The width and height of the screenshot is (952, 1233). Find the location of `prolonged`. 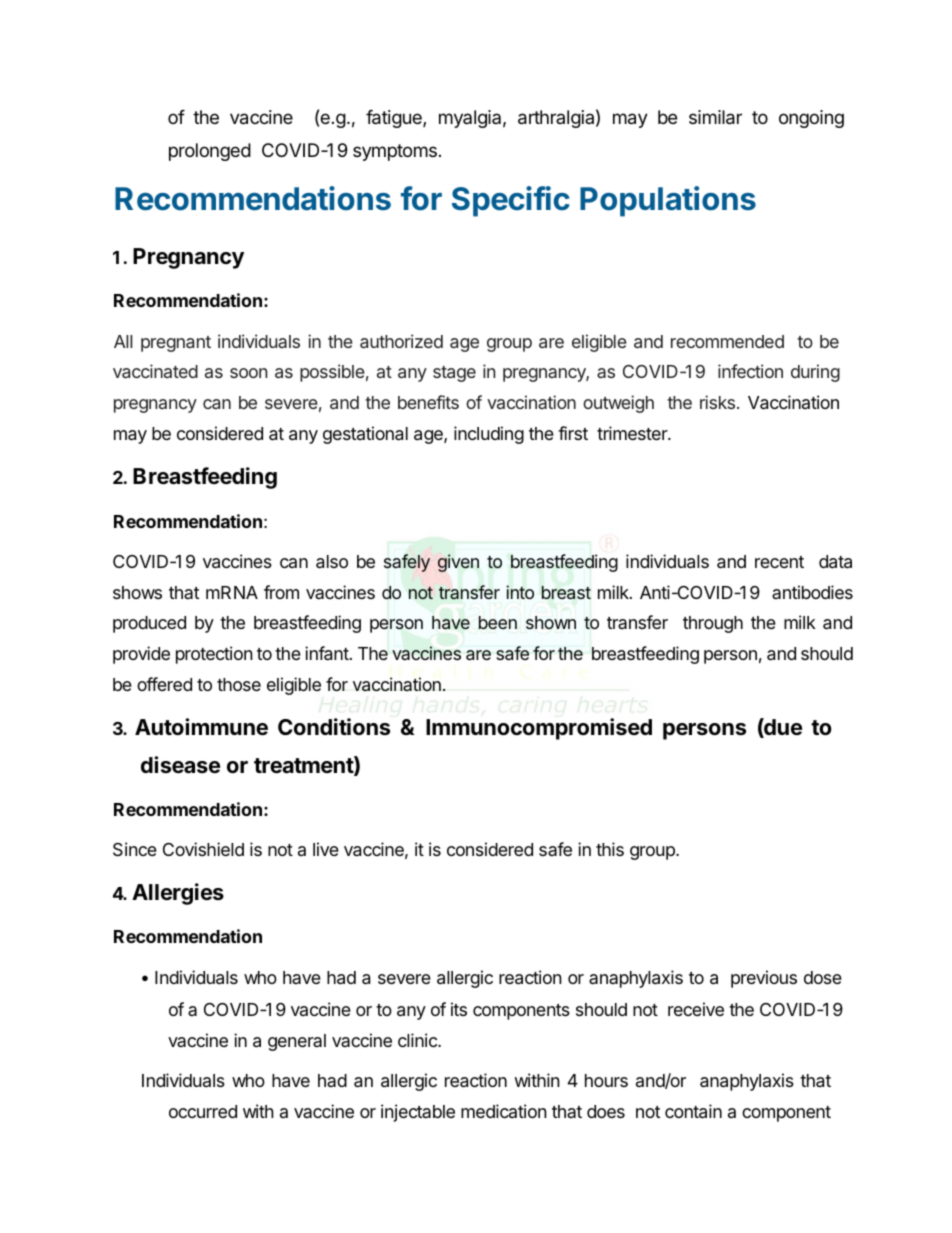

prolonged is located at coordinates (210, 152).
